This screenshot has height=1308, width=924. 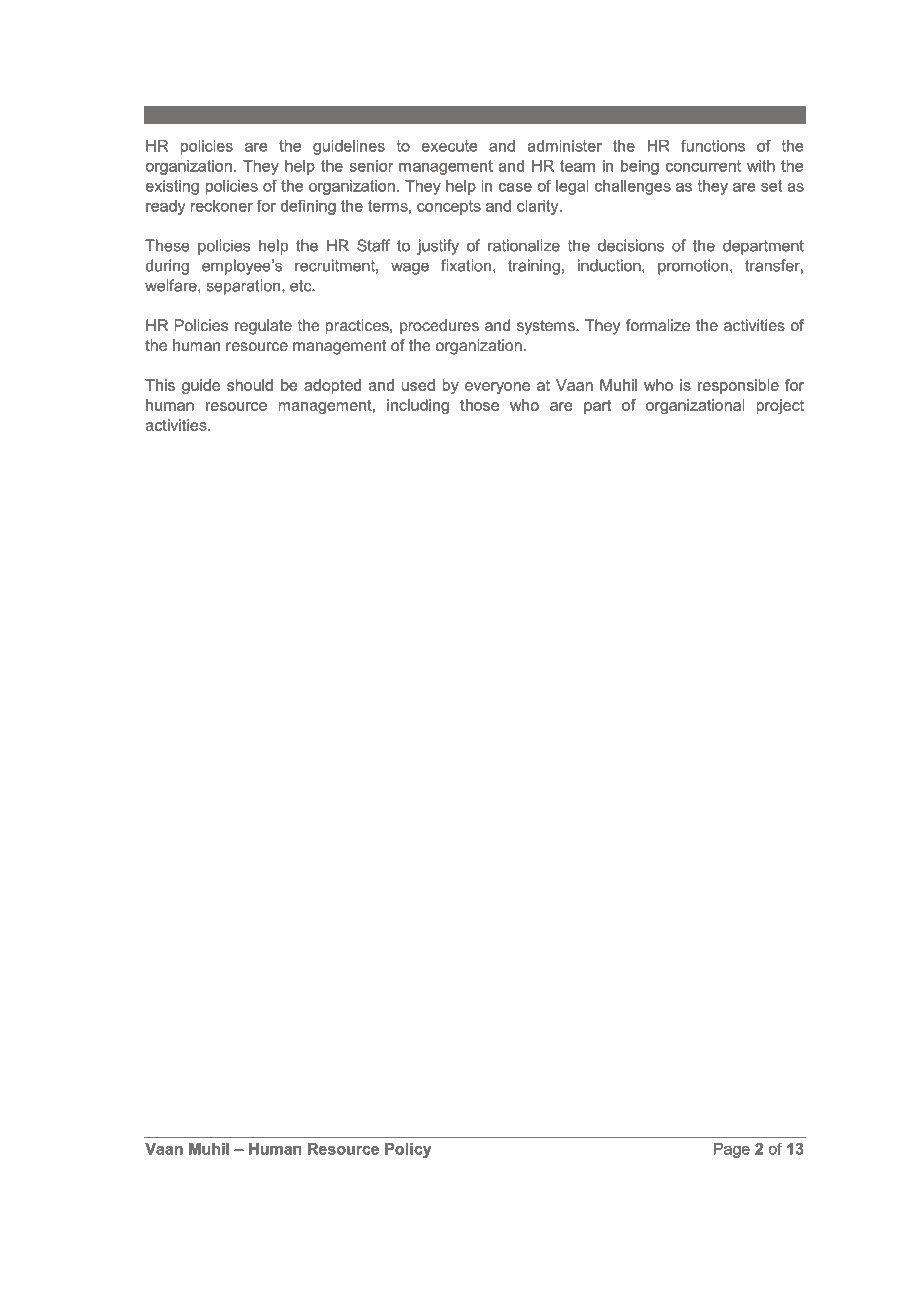 What do you see at coordinates (191, 114) in the screenshot?
I see `EXECUTIVE` at bounding box center [191, 114].
